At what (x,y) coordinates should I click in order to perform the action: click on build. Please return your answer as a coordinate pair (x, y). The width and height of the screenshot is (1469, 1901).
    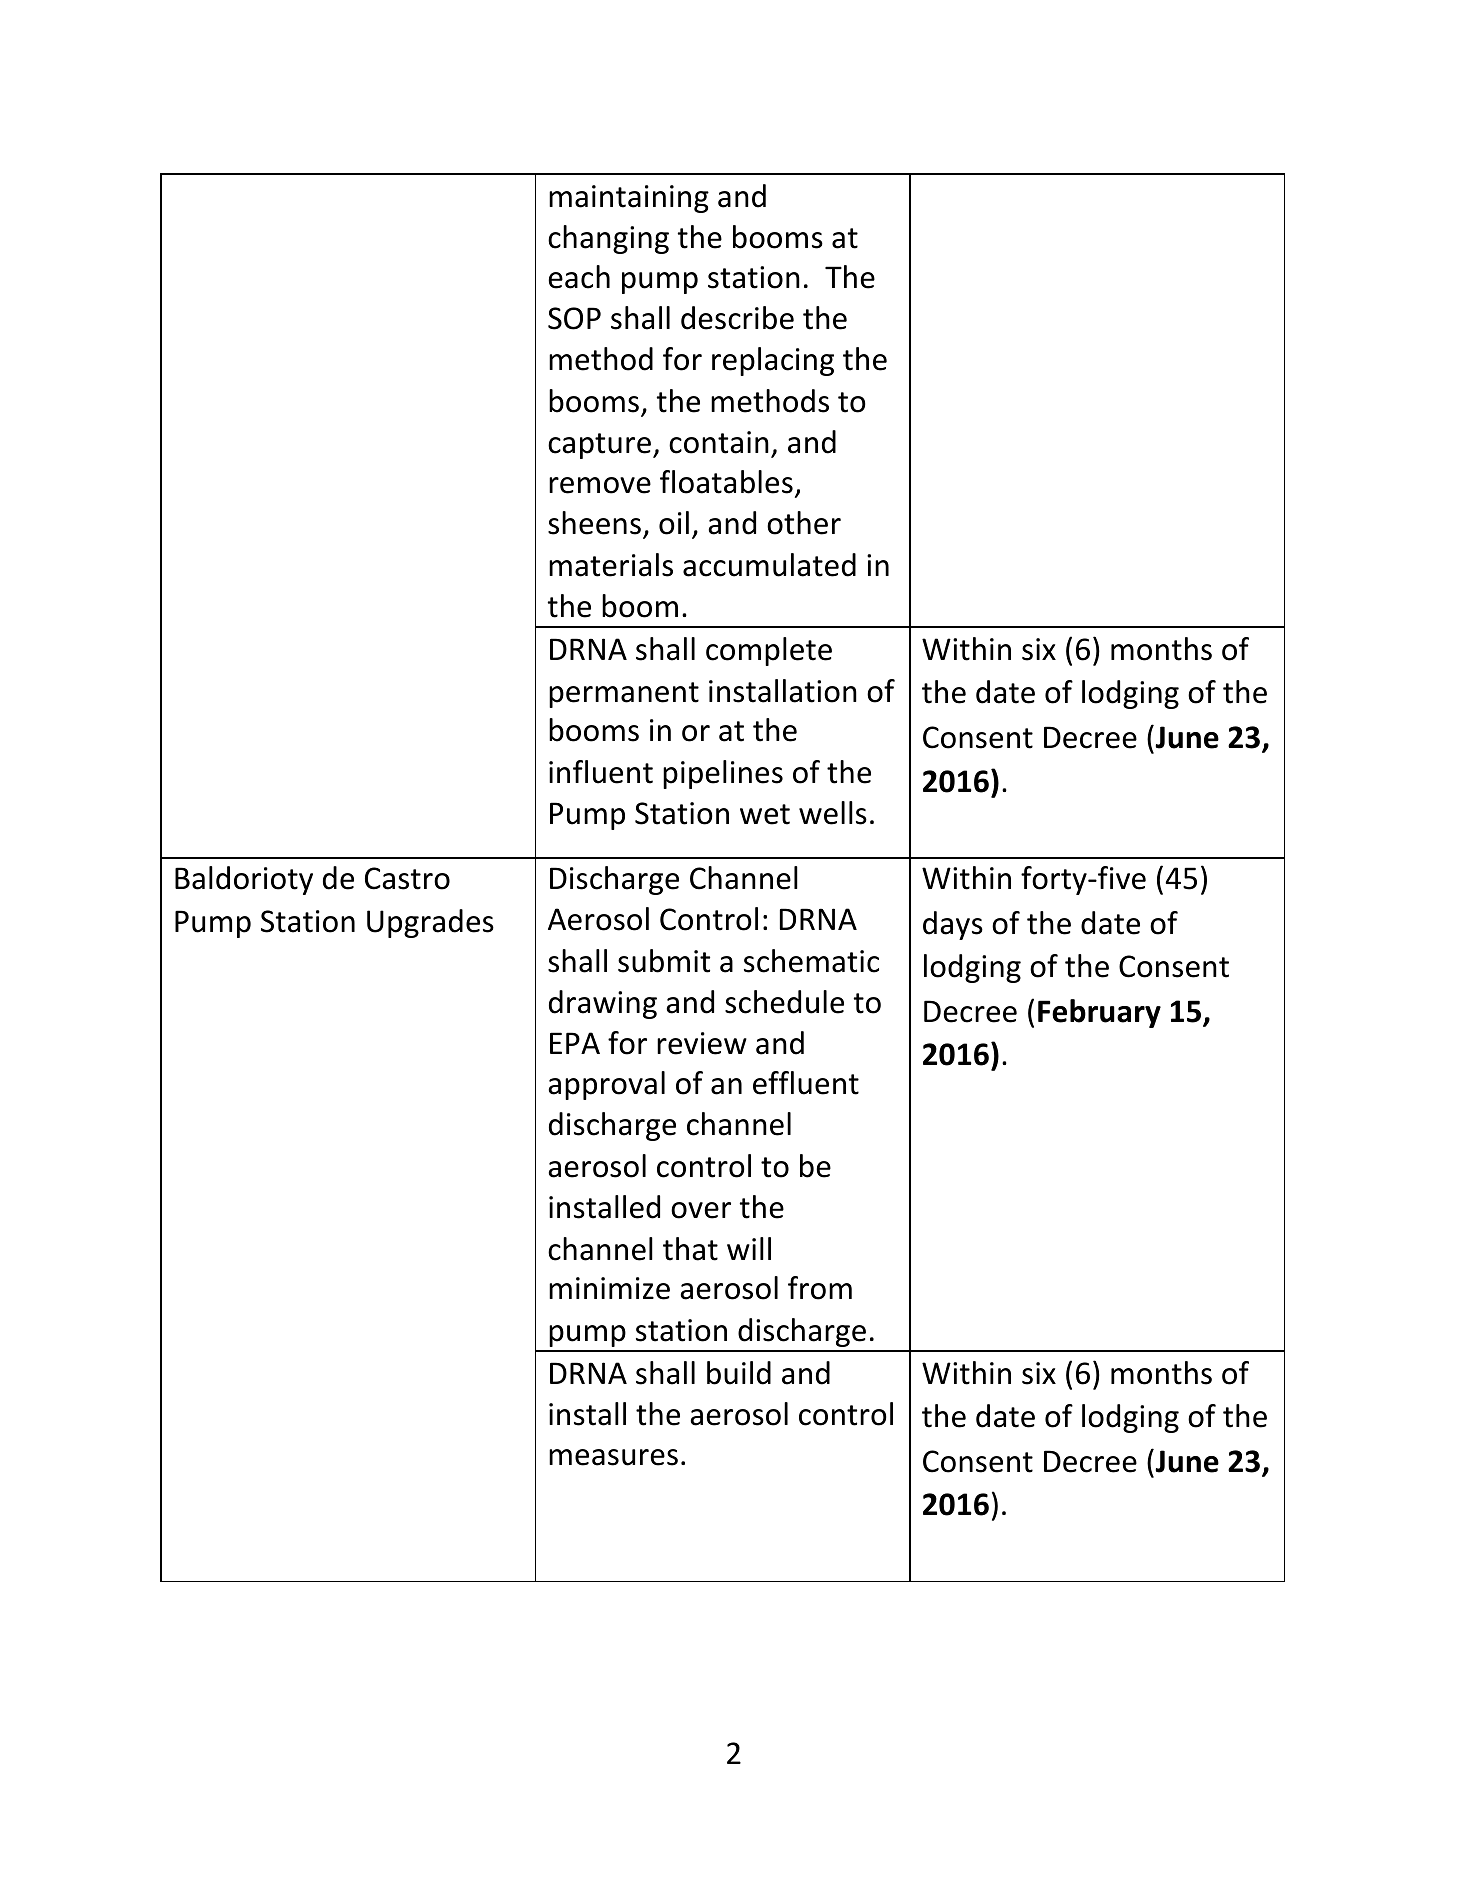
    Looking at the image, I should click on (739, 1373).
